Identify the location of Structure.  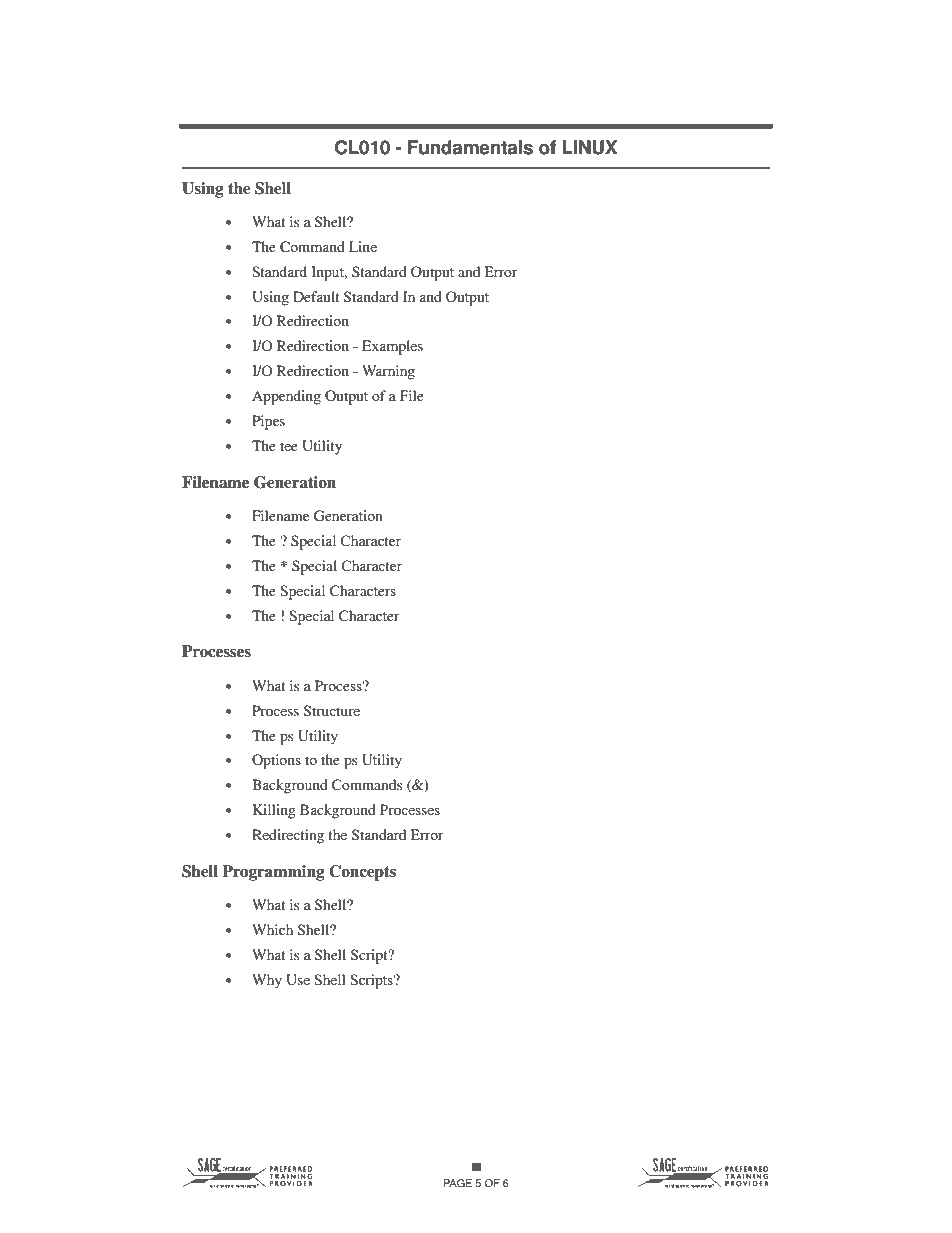
(332, 710).
